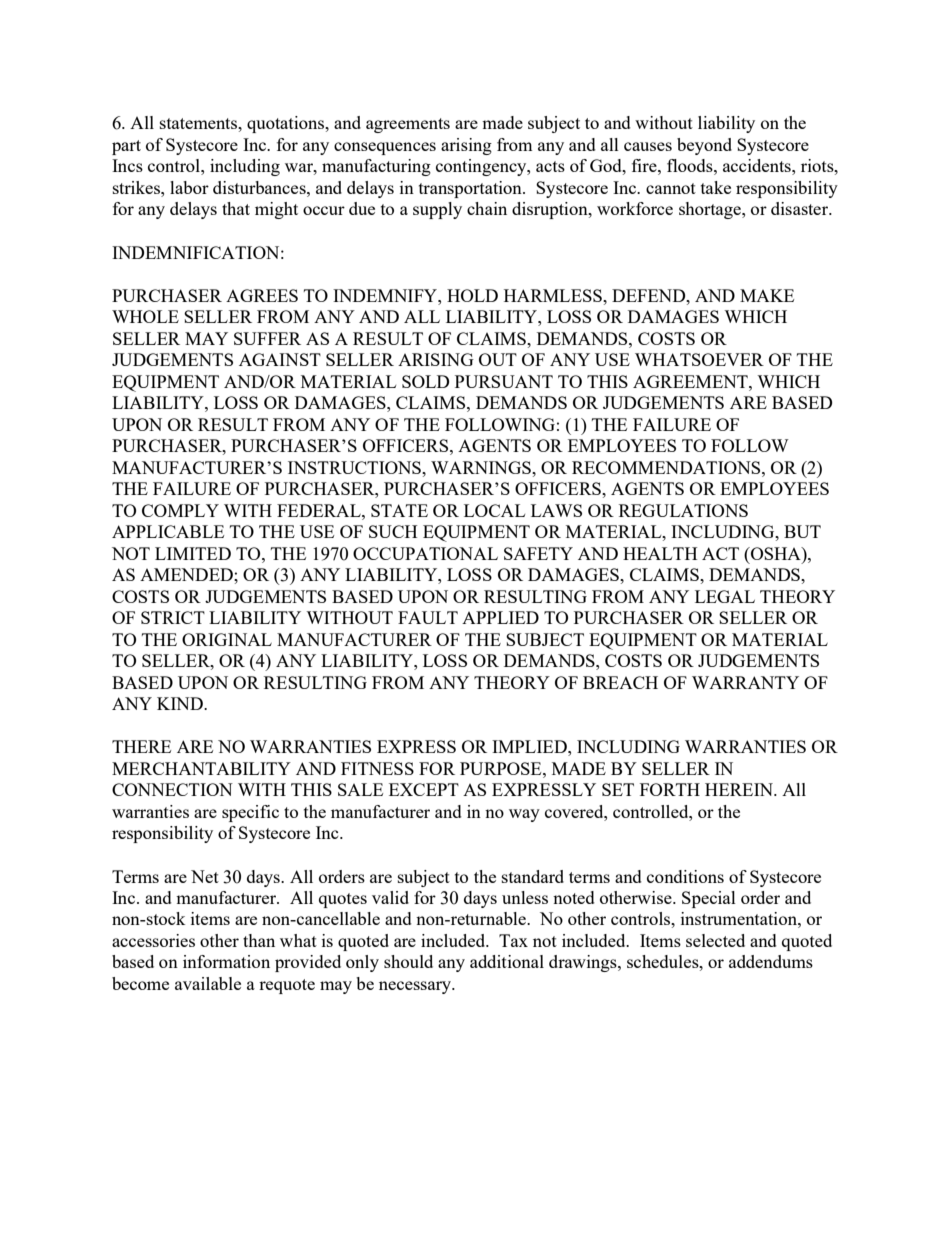 This screenshot has height=1233, width=952. I want to click on OCCUPATIONAL, so click(425, 553).
